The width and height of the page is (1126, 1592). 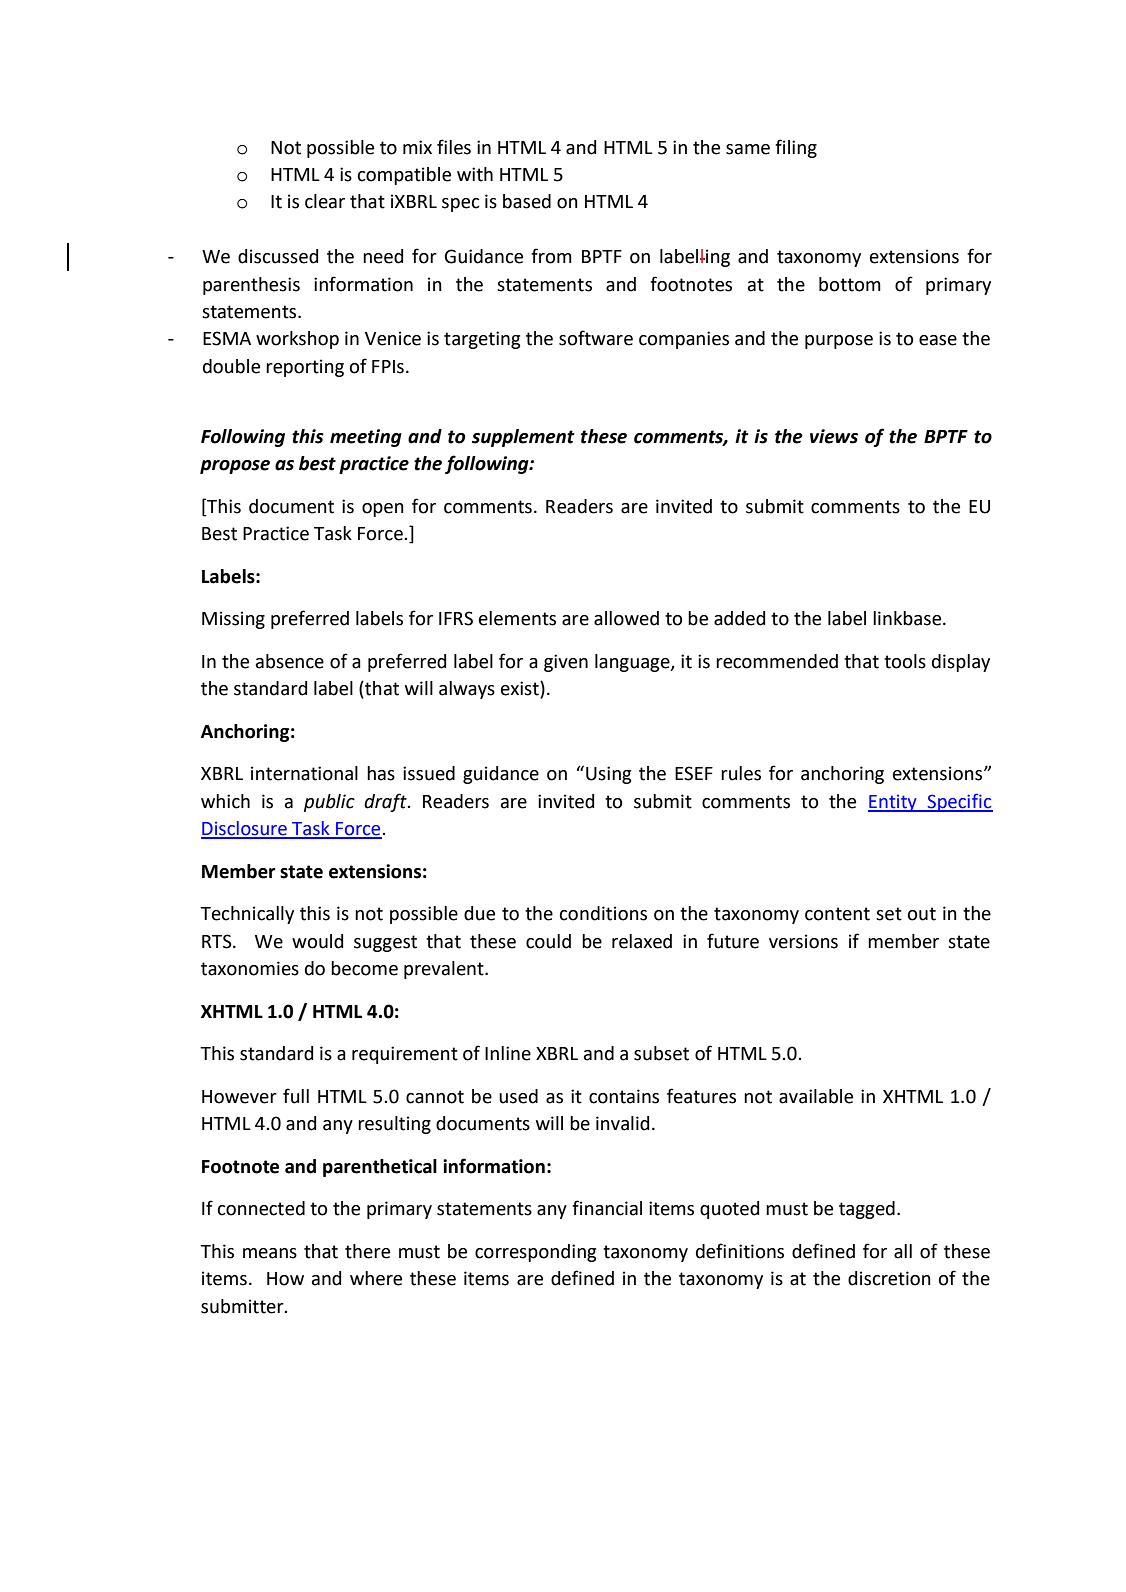 I want to click on financial, so click(x=607, y=1208).
